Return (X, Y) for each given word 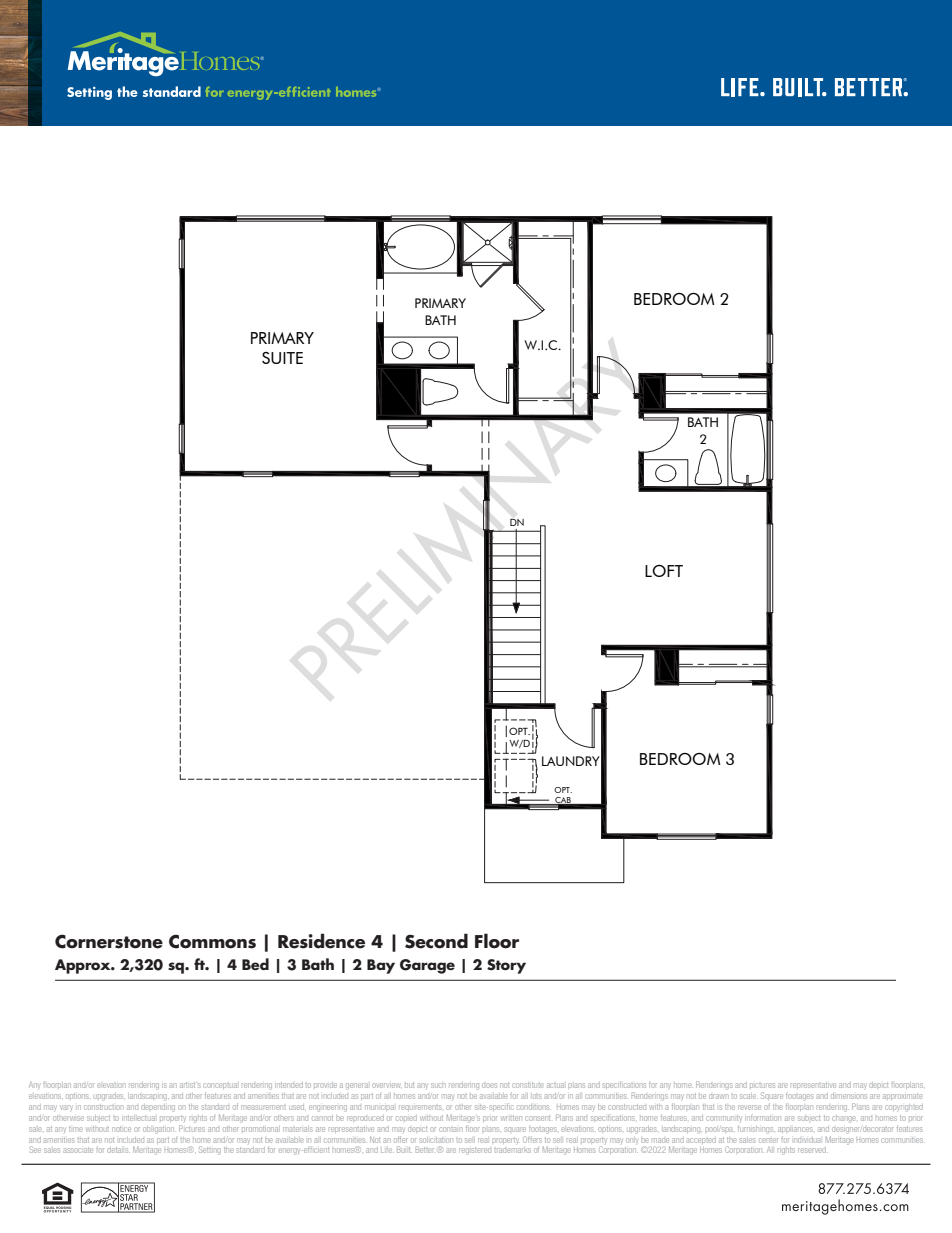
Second (436, 941)
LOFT (664, 571)
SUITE (282, 358)
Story (506, 966)
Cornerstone (109, 941)
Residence (321, 941)
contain (450, 1129)
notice (121, 1129)
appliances (795, 1129)
